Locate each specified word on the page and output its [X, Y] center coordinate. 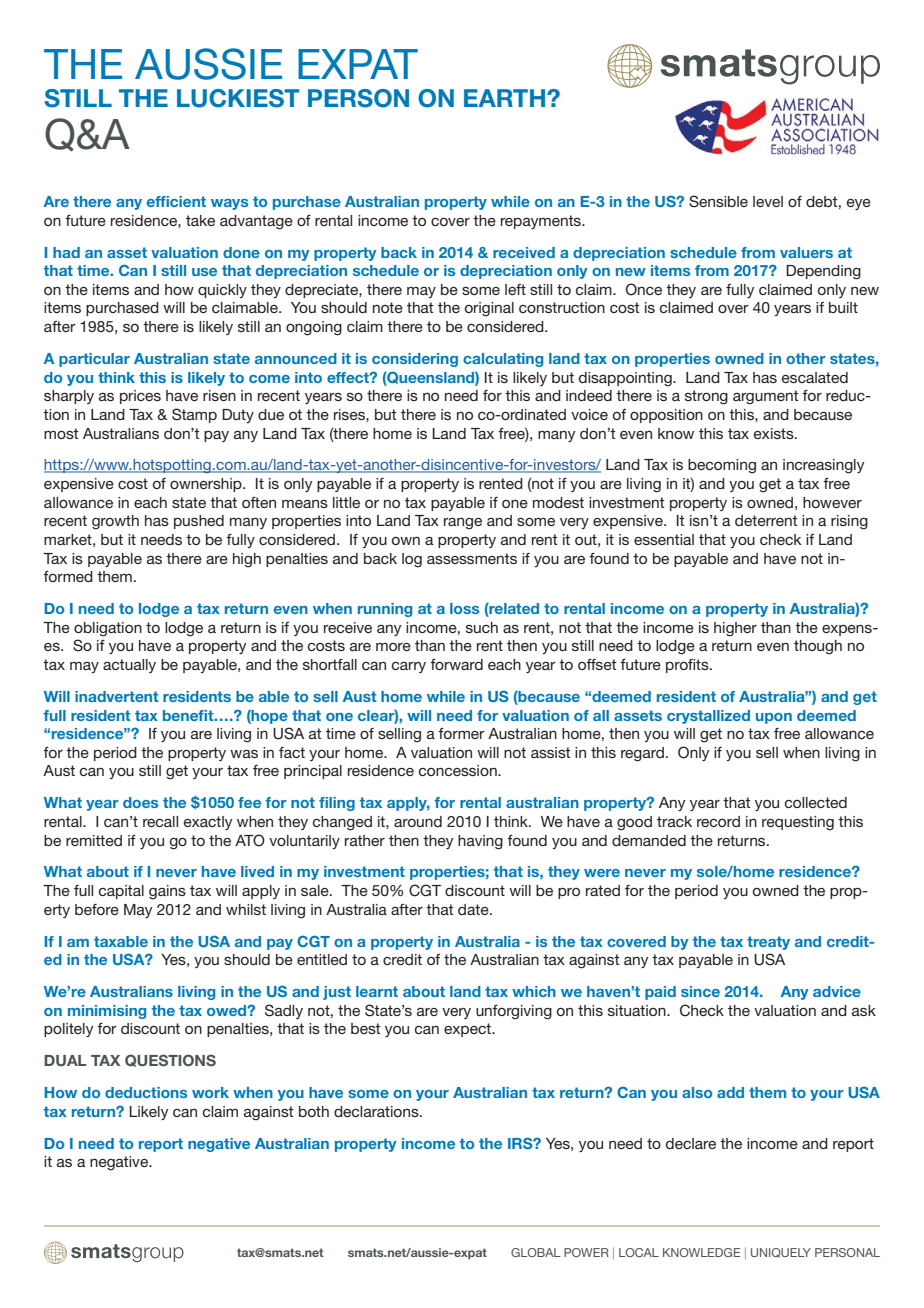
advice [837, 991]
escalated [815, 377]
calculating [503, 360]
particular [94, 360]
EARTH [506, 98]
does [140, 802]
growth [115, 522]
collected [816, 802]
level [768, 201]
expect [468, 1030]
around [418, 821]
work [210, 1092]
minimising [107, 1012]
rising [849, 522]
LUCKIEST [238, 98]
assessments [472, 558]
